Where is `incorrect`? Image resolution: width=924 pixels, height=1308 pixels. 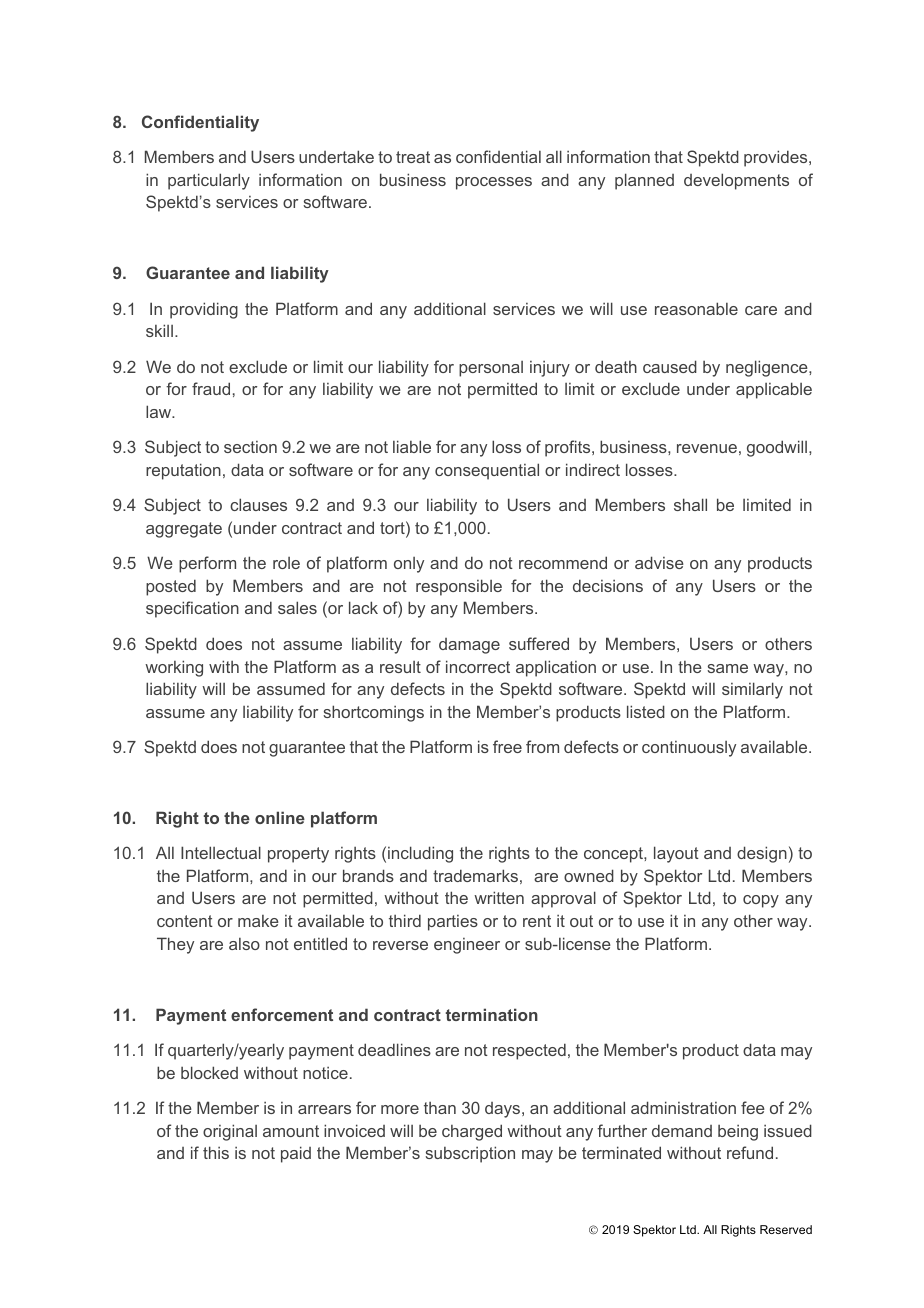 incorrect is located at coordinates (478, 666).
